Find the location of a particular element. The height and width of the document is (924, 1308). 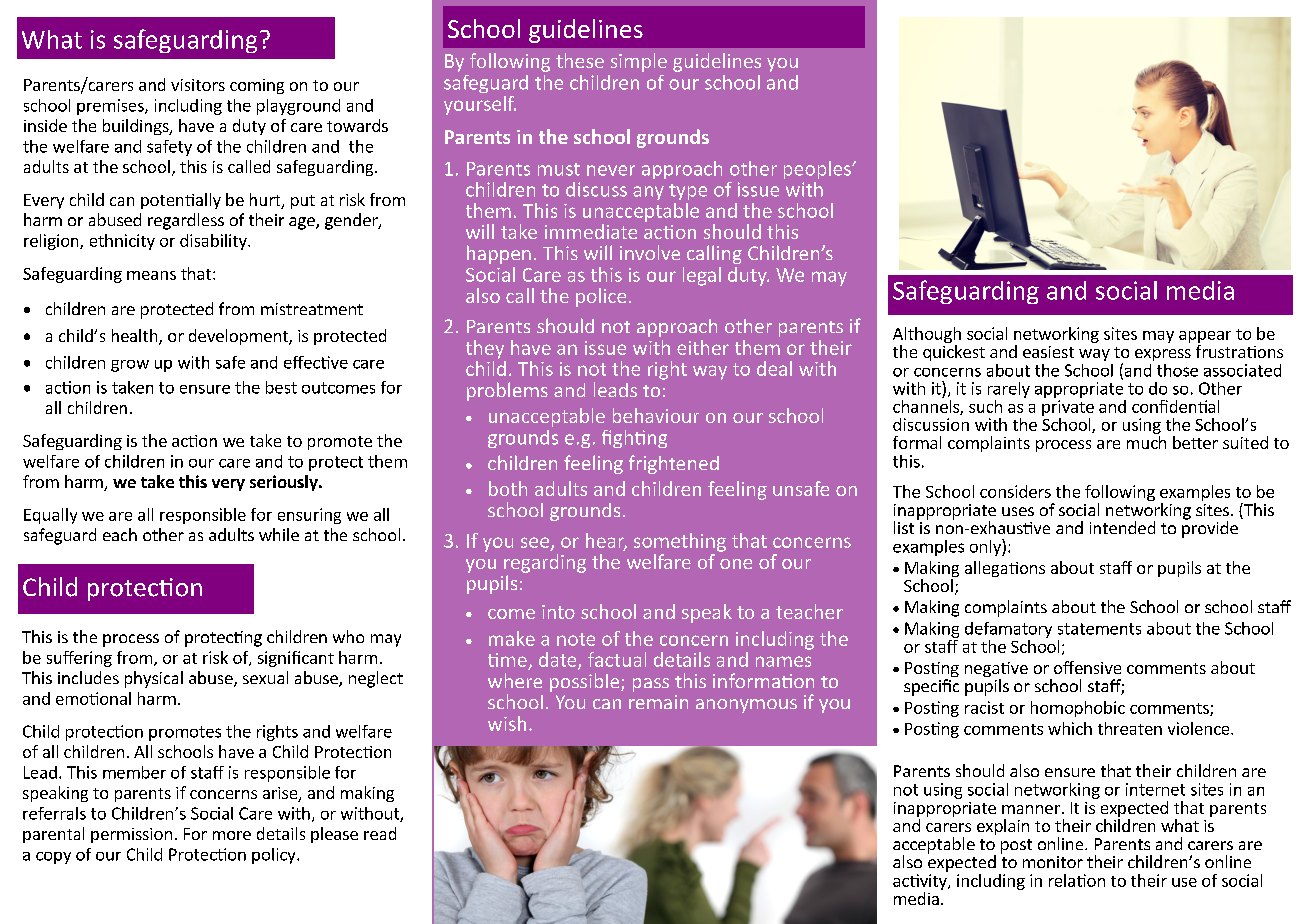

read is located at coordinates (380, 833).
